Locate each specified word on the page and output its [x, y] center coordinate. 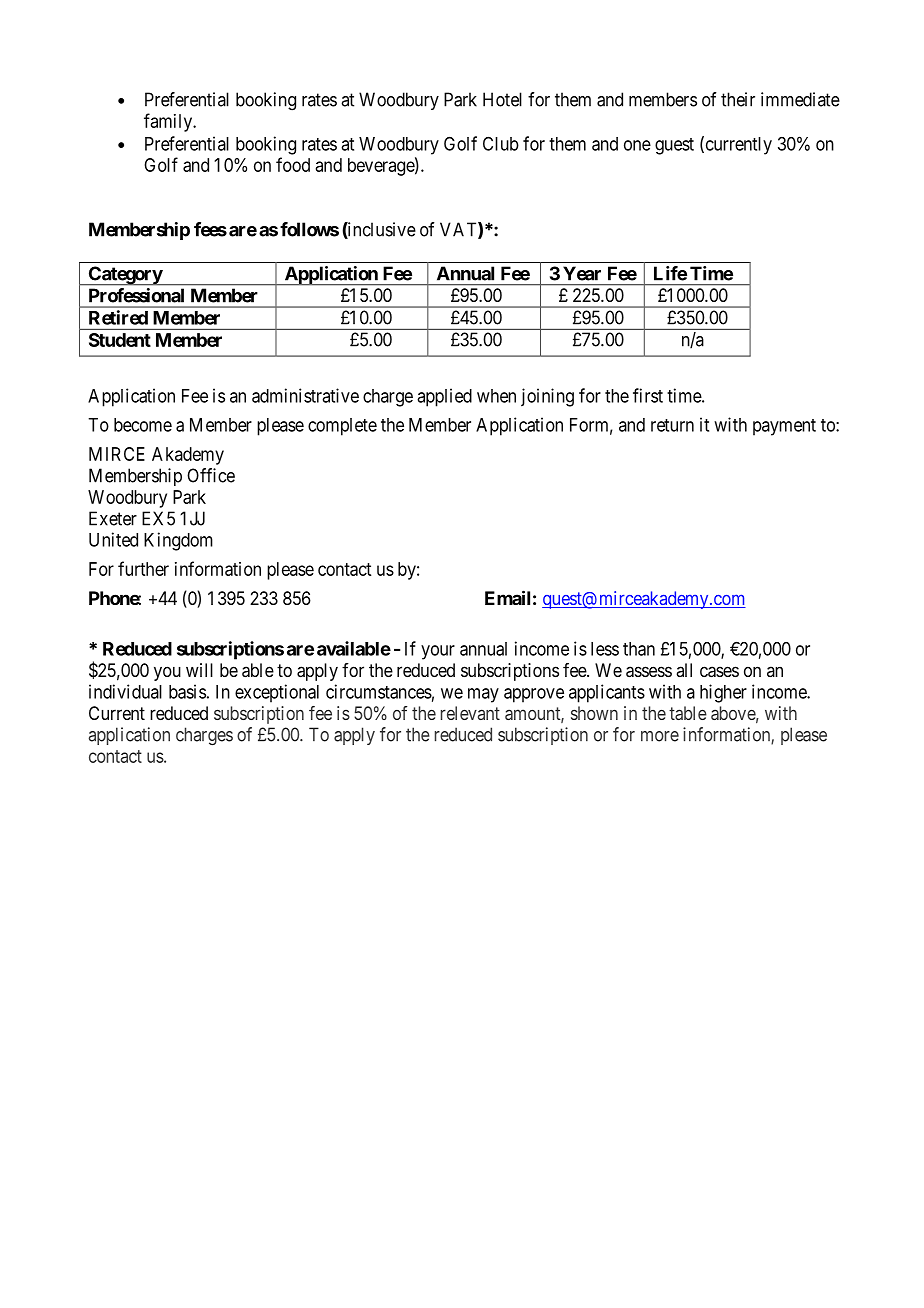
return [672, 425]
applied [444, 397]
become [143, 425]
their [738, 99]
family [169, 122]
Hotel [502, 99]
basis [187, 691]
